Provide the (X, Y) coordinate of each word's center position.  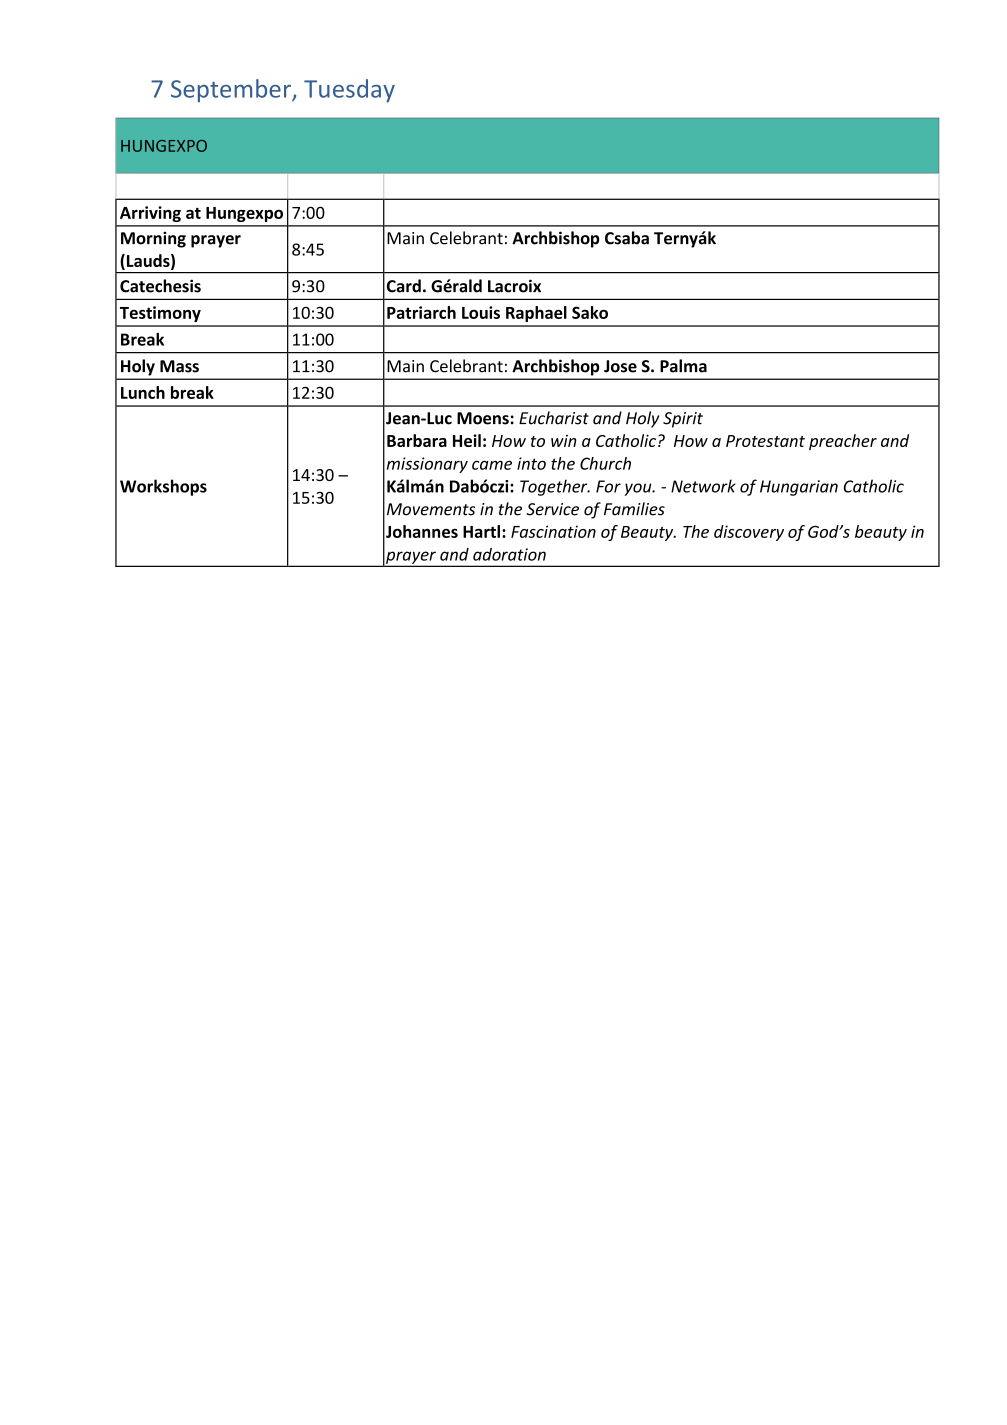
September (232, 90)
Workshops (163, 487)
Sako (590, 312)
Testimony (160, 314)
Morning (153, 239)
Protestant (765, 441)
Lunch (143, 392)
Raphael (536, 314)
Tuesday (349, 90)
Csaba (627, 238)
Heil (467, 440)
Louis (481, 312)
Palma (683, 366)
